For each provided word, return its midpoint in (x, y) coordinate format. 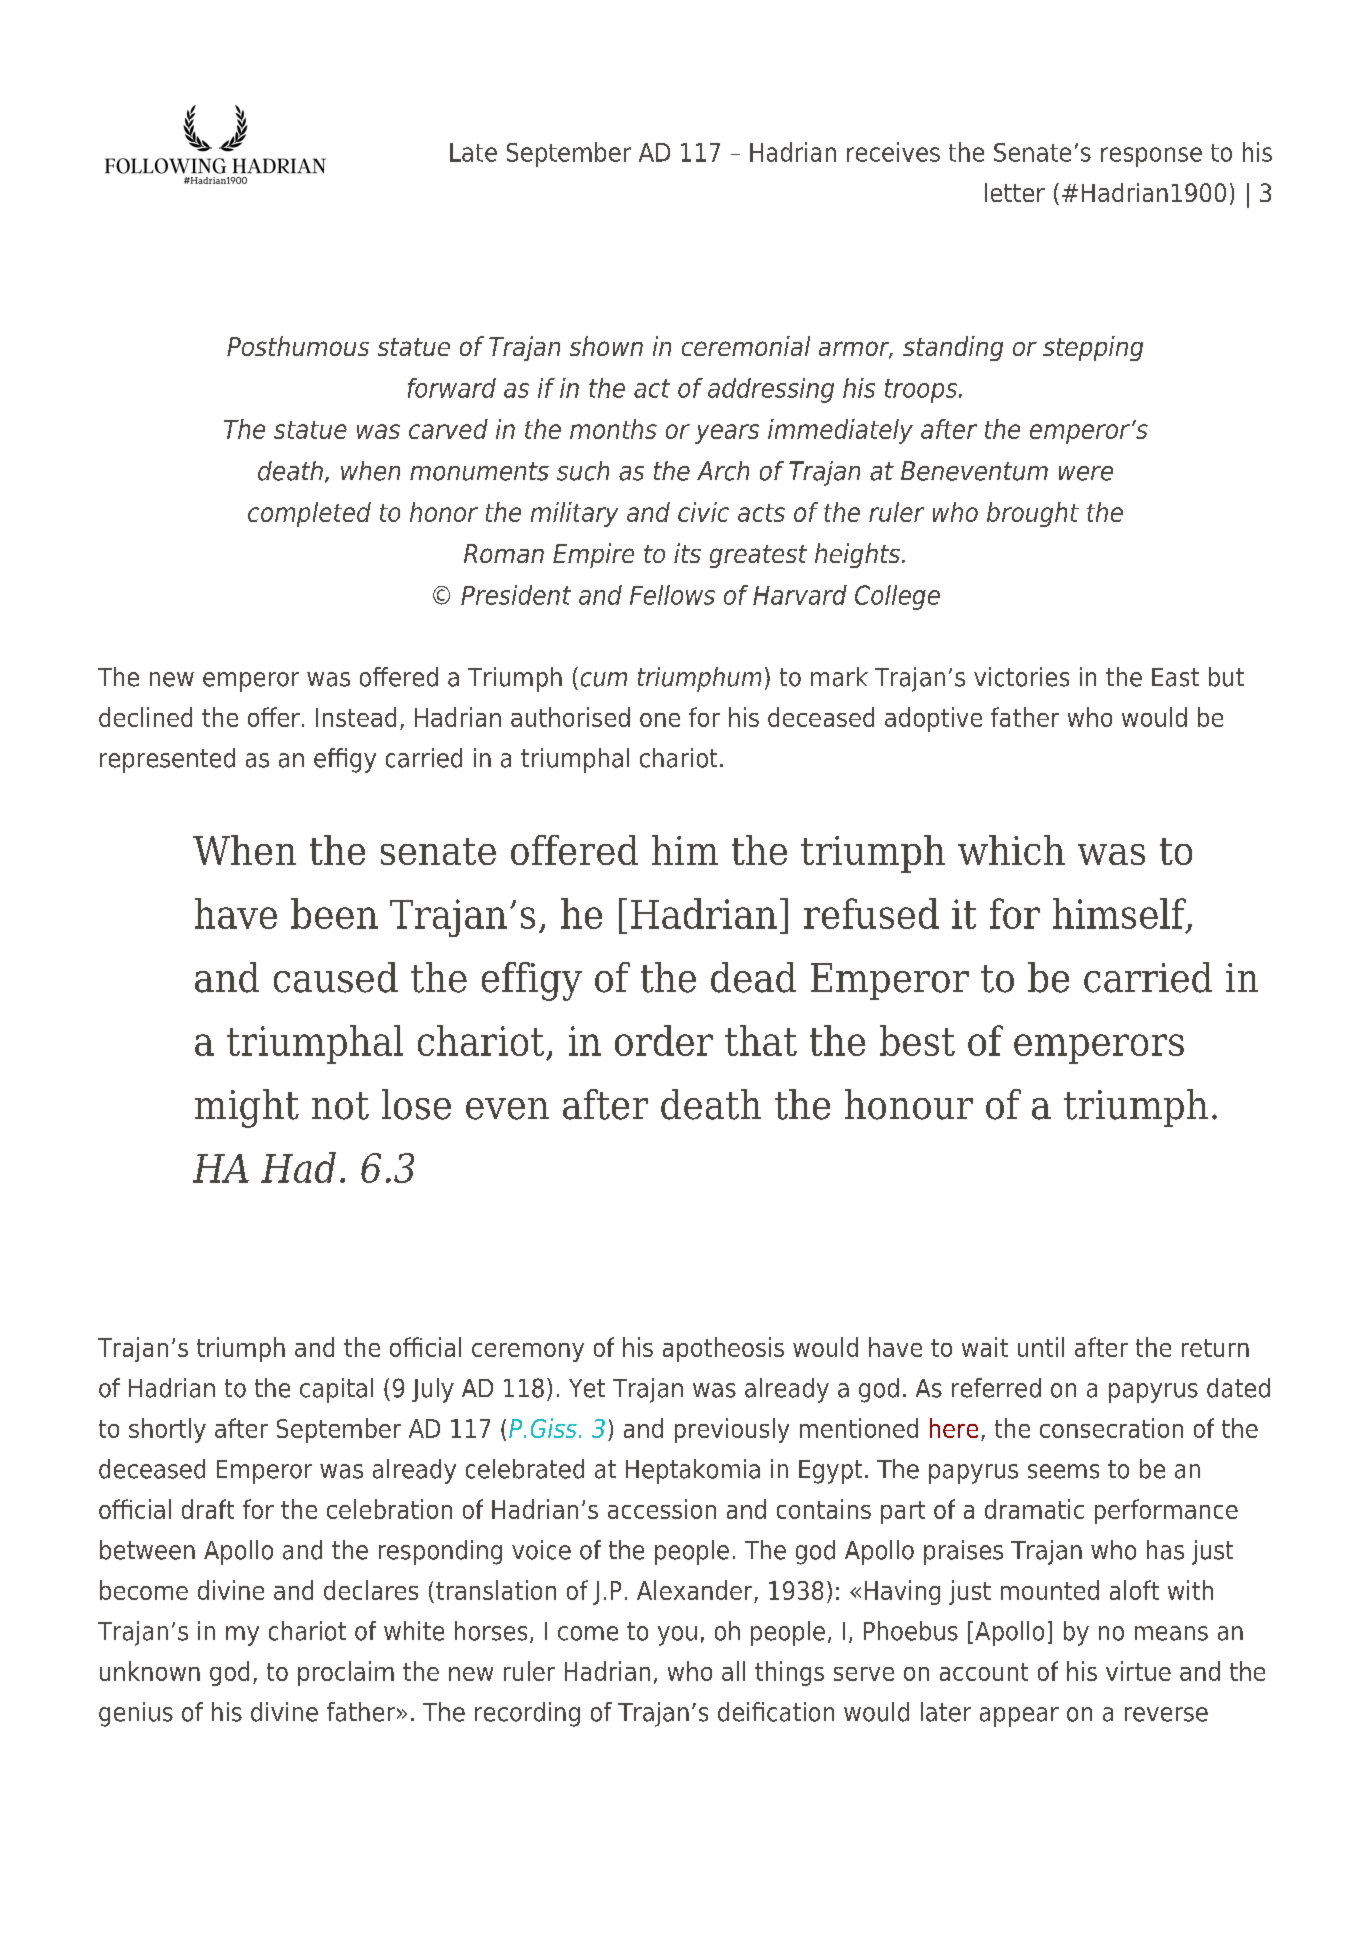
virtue (1138, 1671)
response (1151, 157)
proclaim (346, 1673)
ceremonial (746, 346)
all (733, 1671)
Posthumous (298, 346)
